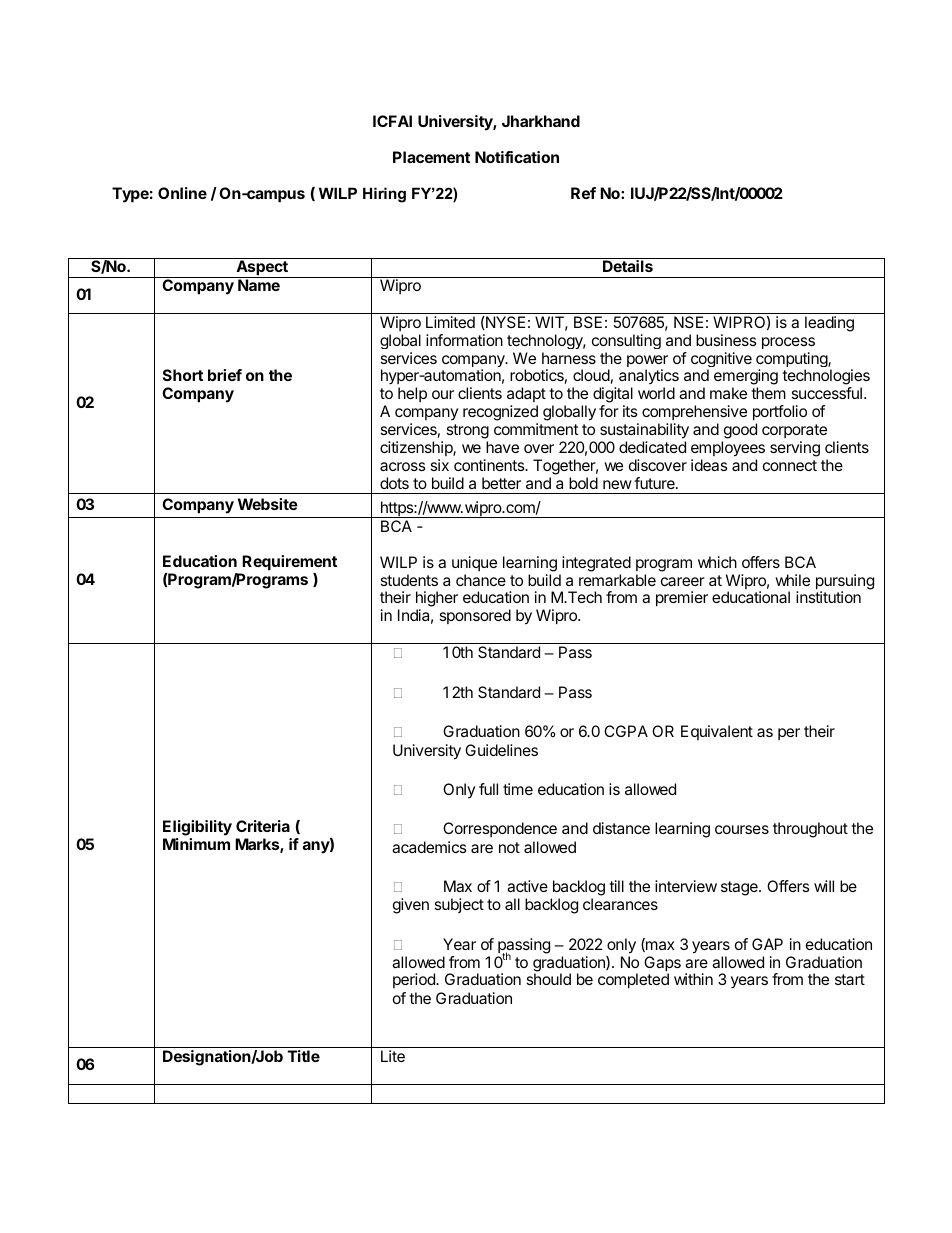  Describe the element at coordinates (501, 750) in the screenshot. I see `Guidelines` at that location.
